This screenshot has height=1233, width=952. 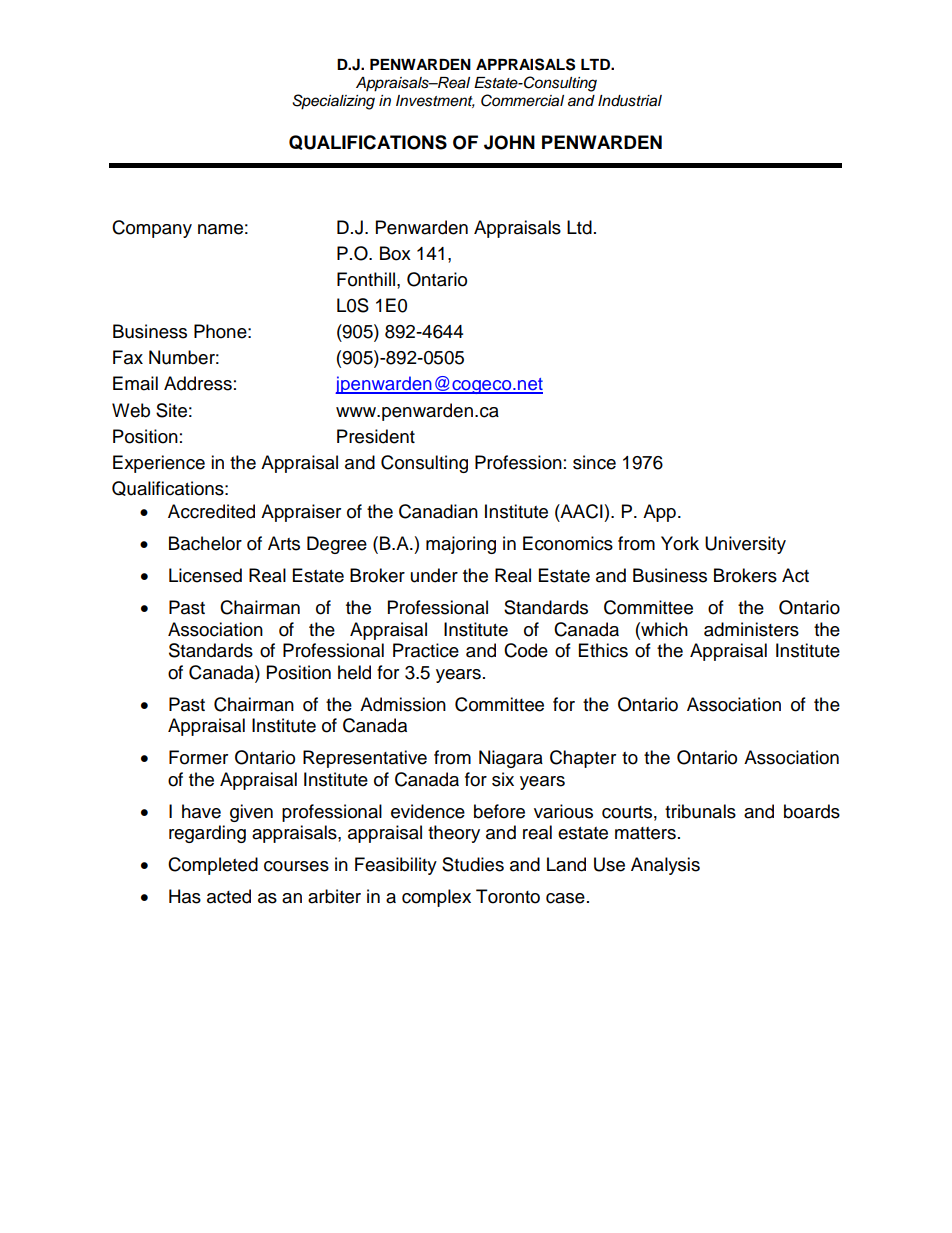 What do you see at coordinates (745, 545) in the screenshot?
I see `University` at bounding box center [745, 545].
